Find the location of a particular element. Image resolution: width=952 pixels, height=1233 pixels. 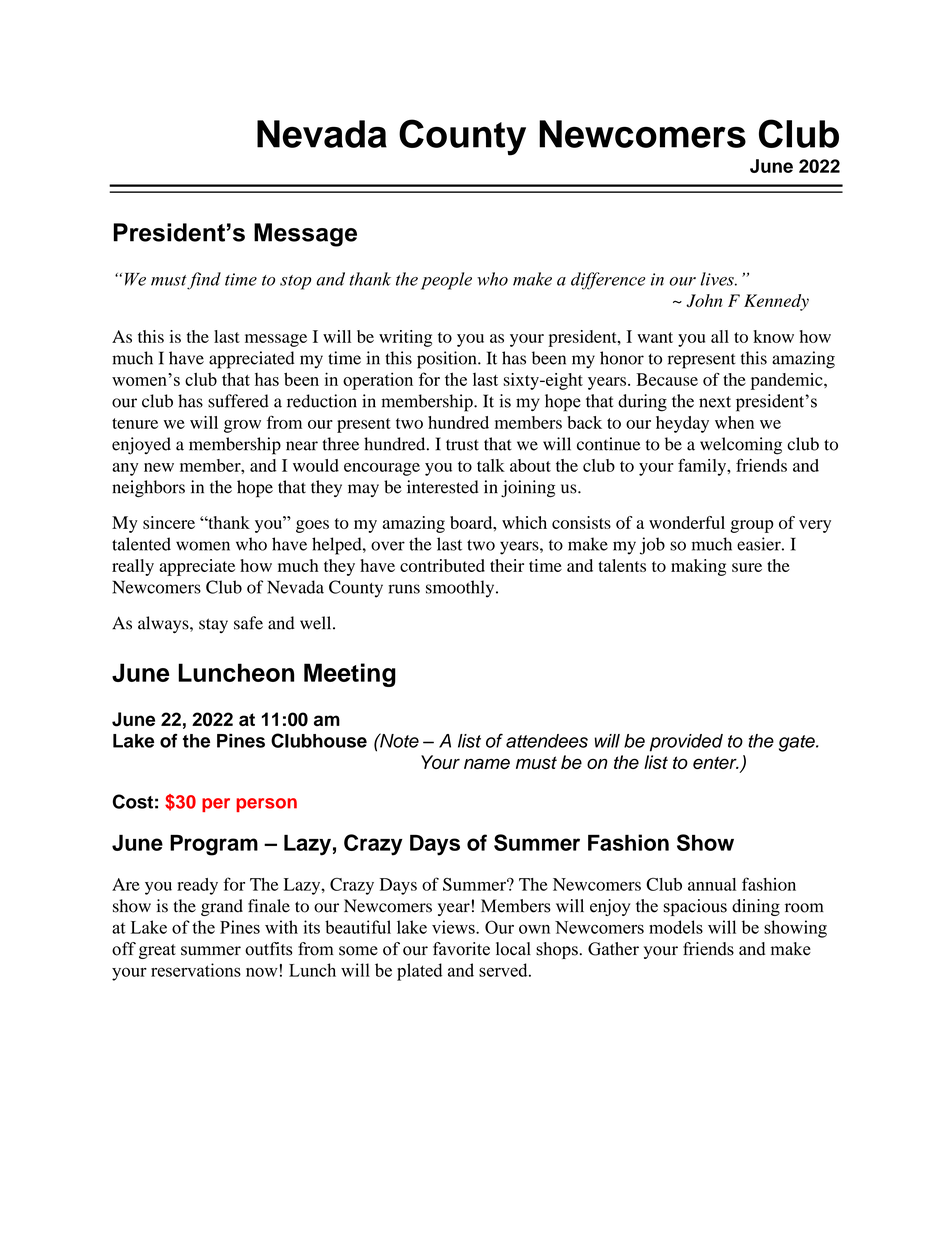

John is located at coordinates (704, 300).
